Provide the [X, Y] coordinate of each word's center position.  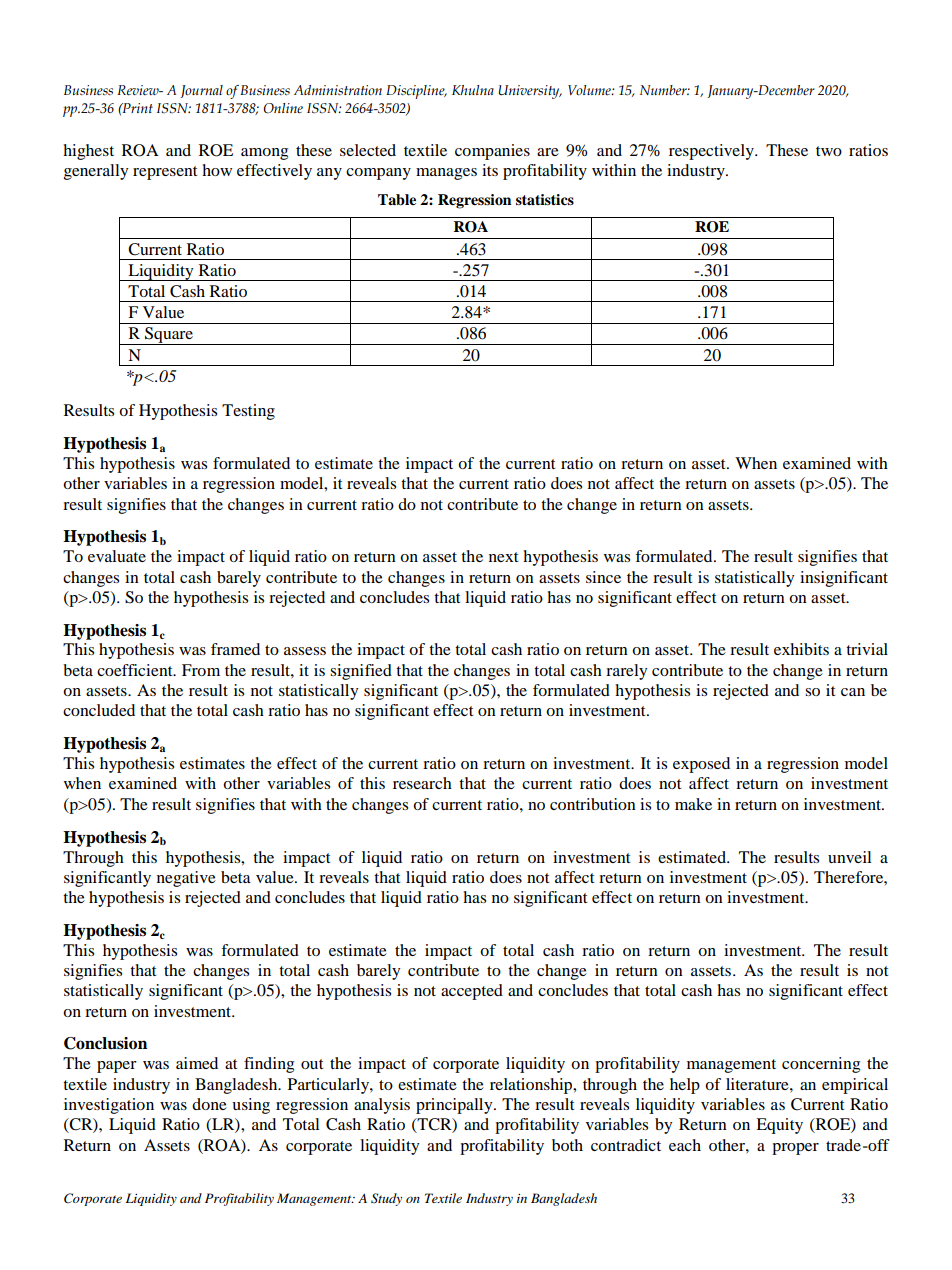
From [201, 670]
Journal [201, 91]
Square [169, 336]
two [829, 151]
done [209, 1104]
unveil [849, 857]
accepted [472, 992]
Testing [248, 412]
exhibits [801, 649]
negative [186, 879]
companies [492, 152]
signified [361, 672]
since [603, 577]
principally [455, 1106]
